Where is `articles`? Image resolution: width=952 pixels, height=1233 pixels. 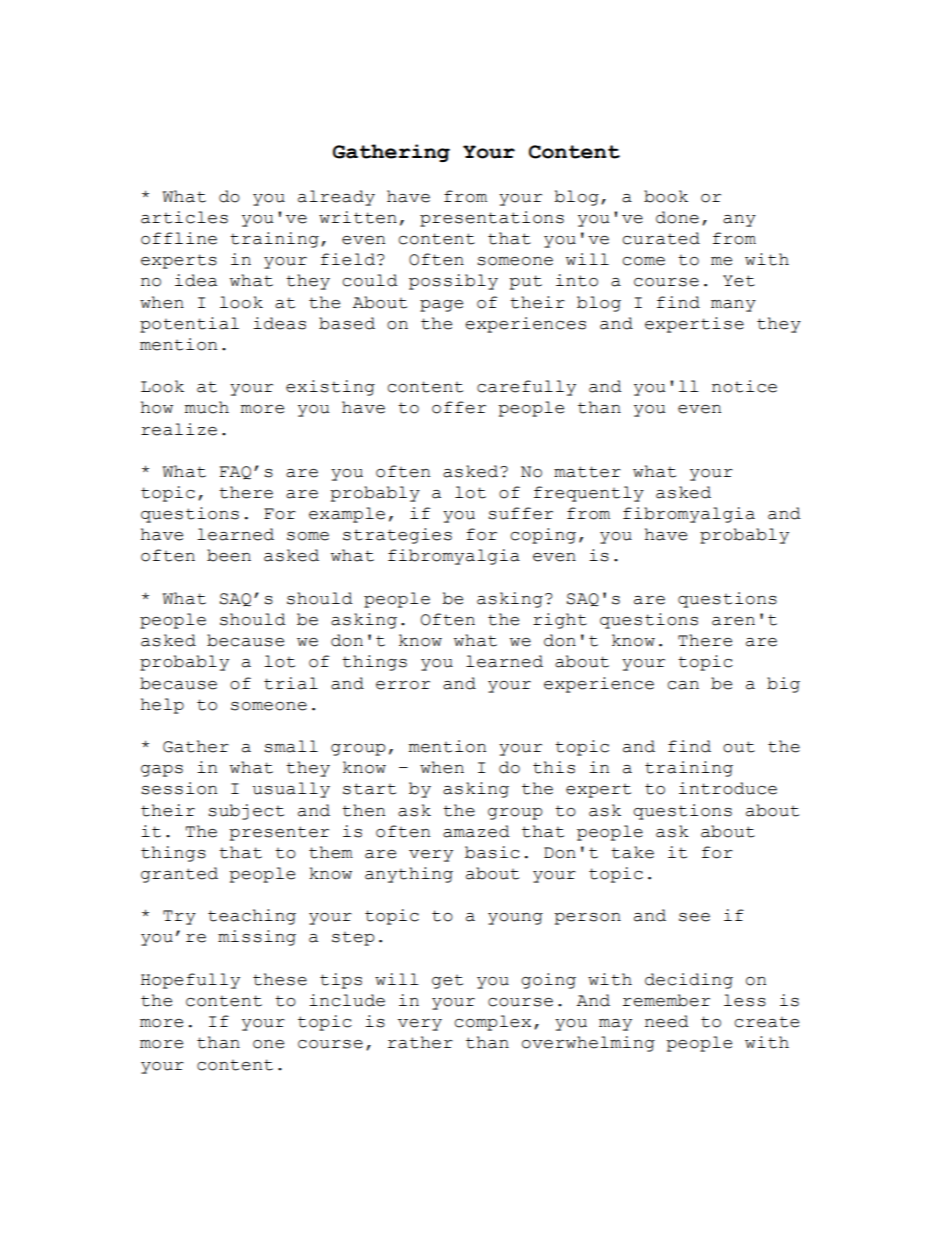 articles is located at coordinates (184, 217).
